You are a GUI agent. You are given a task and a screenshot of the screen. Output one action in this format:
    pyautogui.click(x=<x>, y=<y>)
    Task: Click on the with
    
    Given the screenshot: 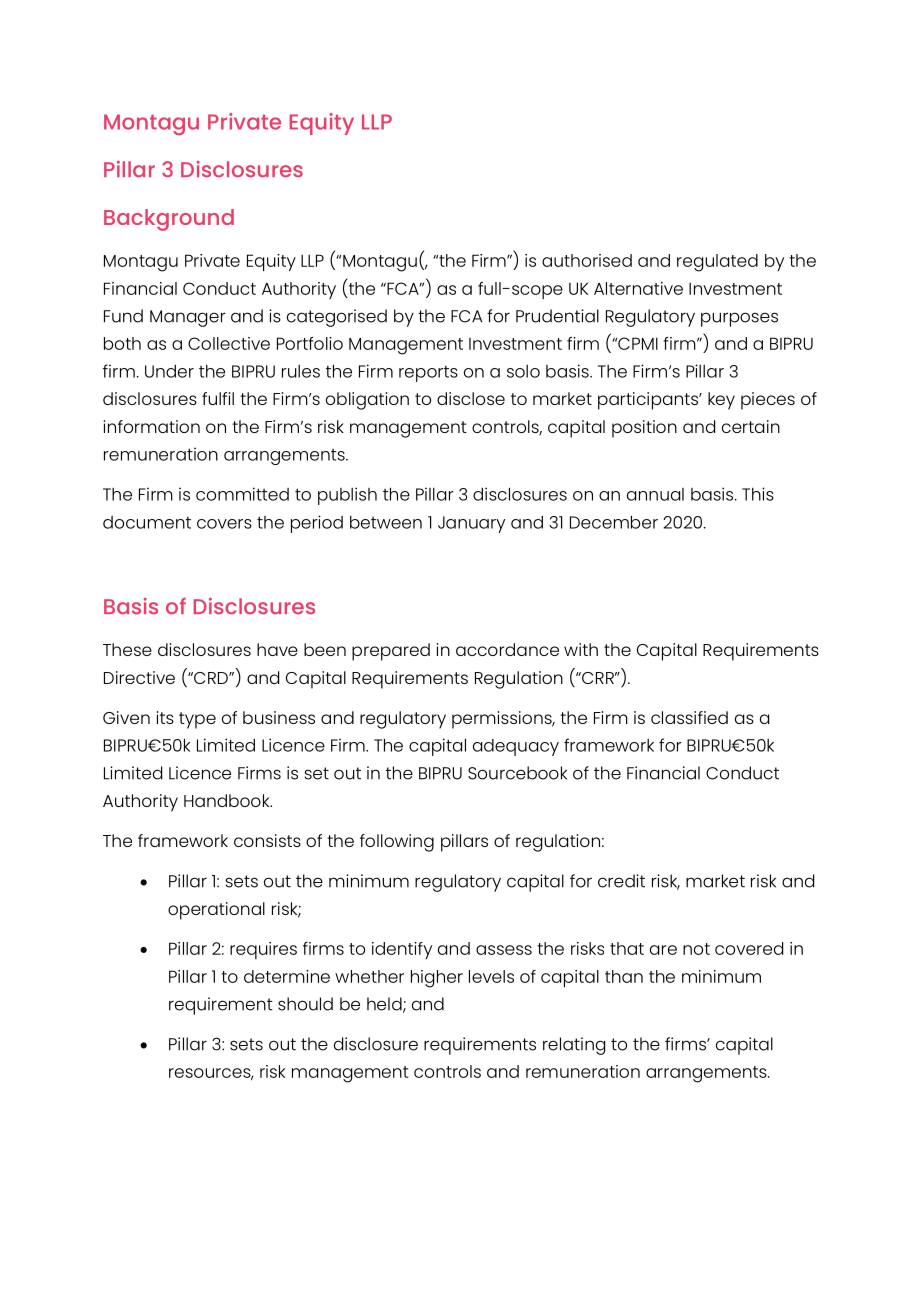 What is the action you would take?
    pyautogui.click(x=581, y=649)
